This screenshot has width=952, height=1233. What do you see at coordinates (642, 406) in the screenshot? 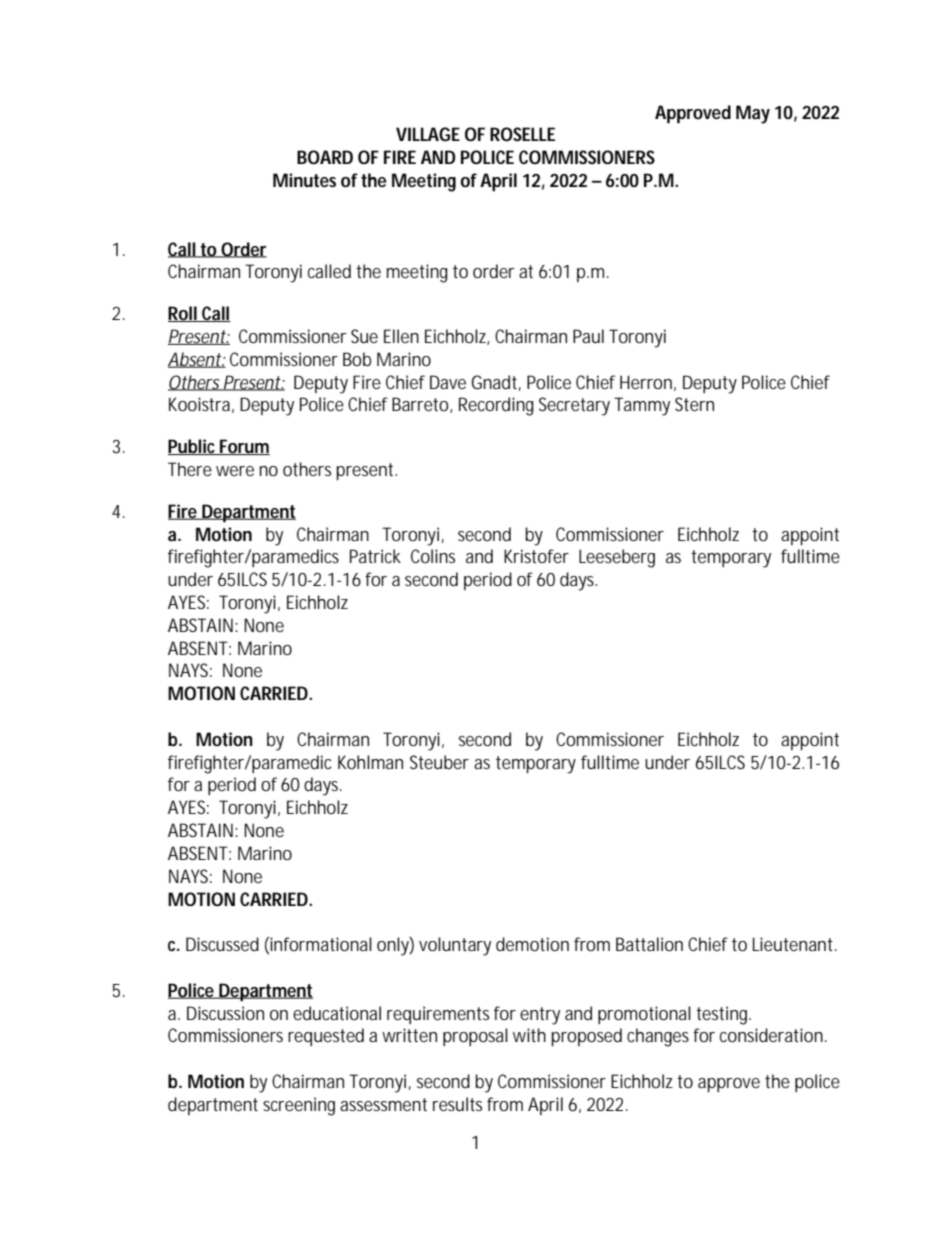
I see `Tammy` at bounding box center [642, 406].
